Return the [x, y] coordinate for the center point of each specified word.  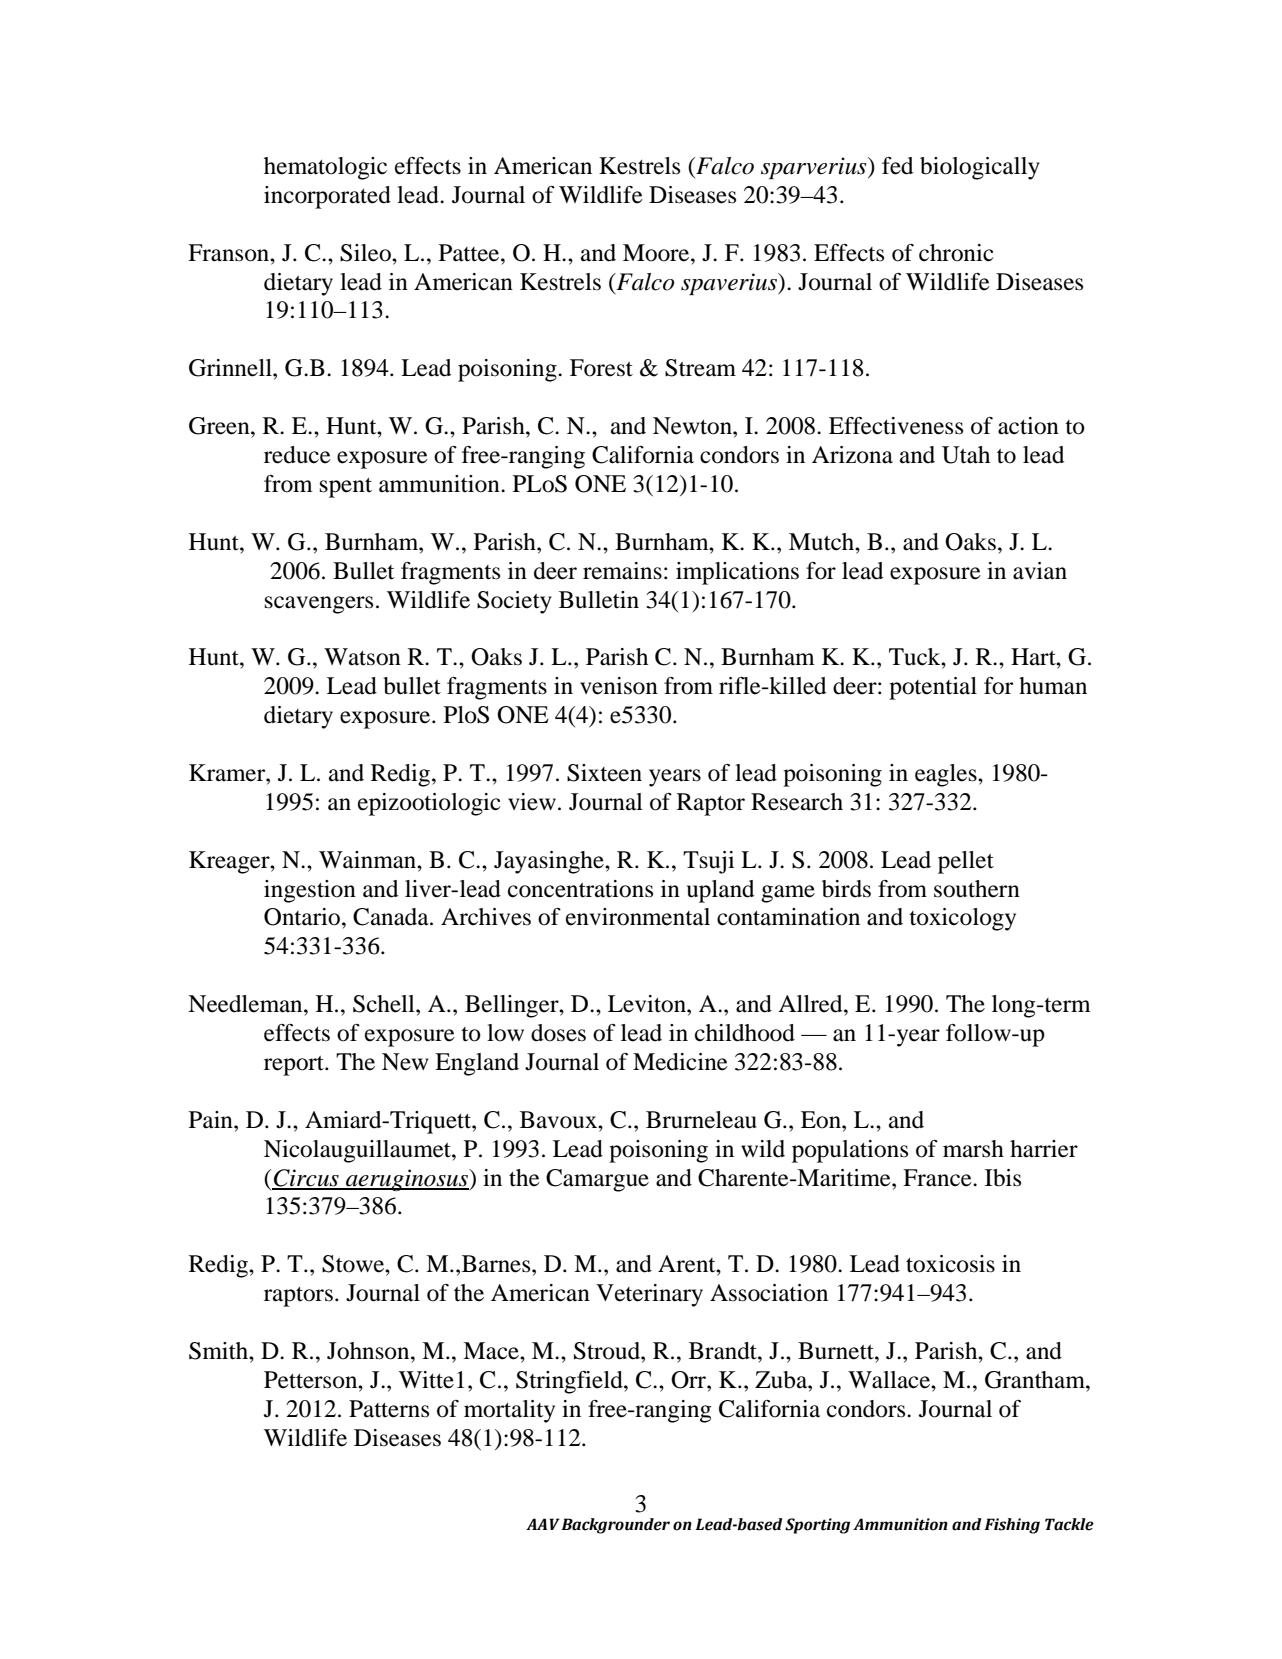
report [295, 1066]
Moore [657, 253]
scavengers [319, 605]
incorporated [327, 197]
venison [619, 686]
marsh [973, 1149]
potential [933, 688]
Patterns [389, 1409]
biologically [980, 168]
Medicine [680, 1062]
